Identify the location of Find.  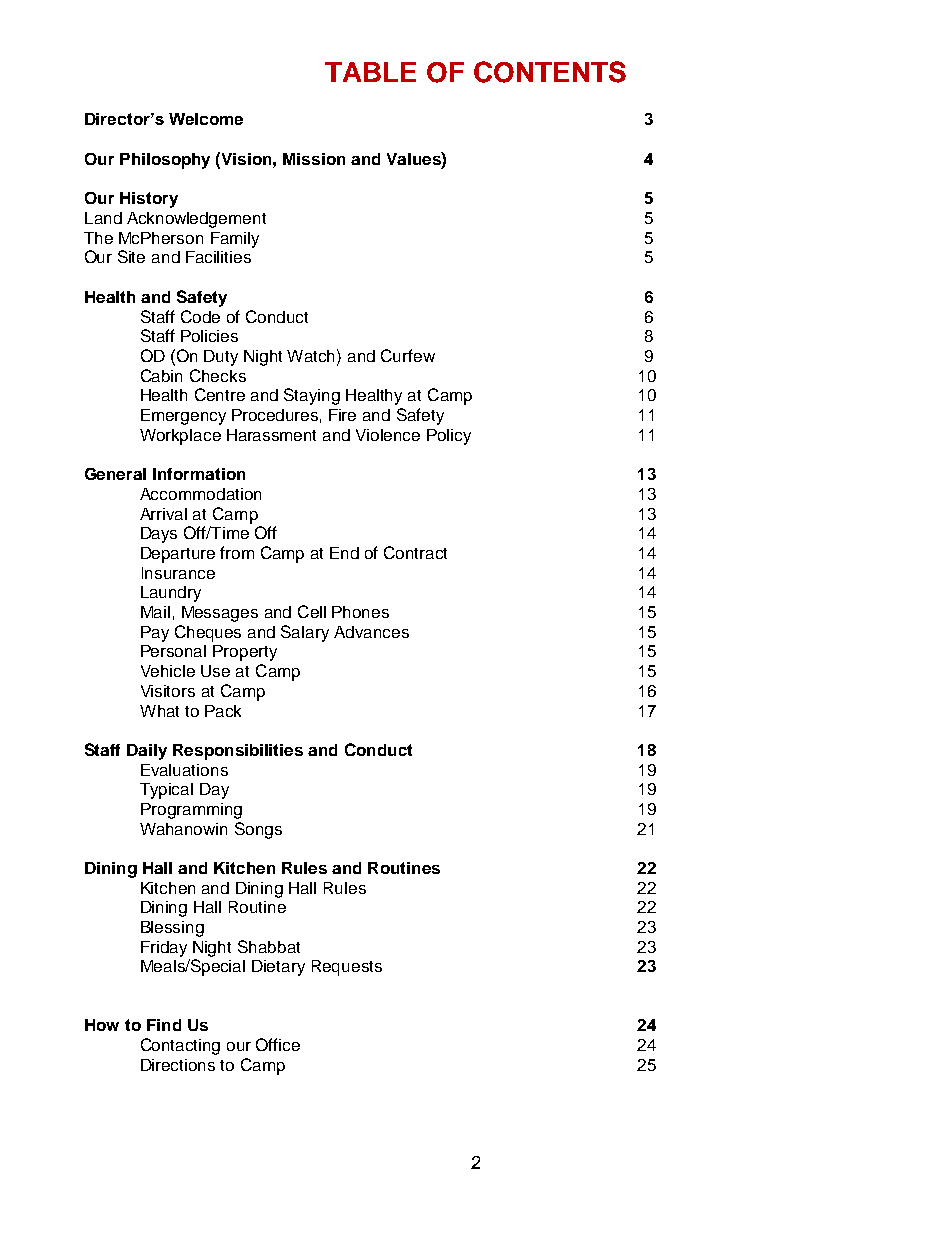
(164, 1025).
